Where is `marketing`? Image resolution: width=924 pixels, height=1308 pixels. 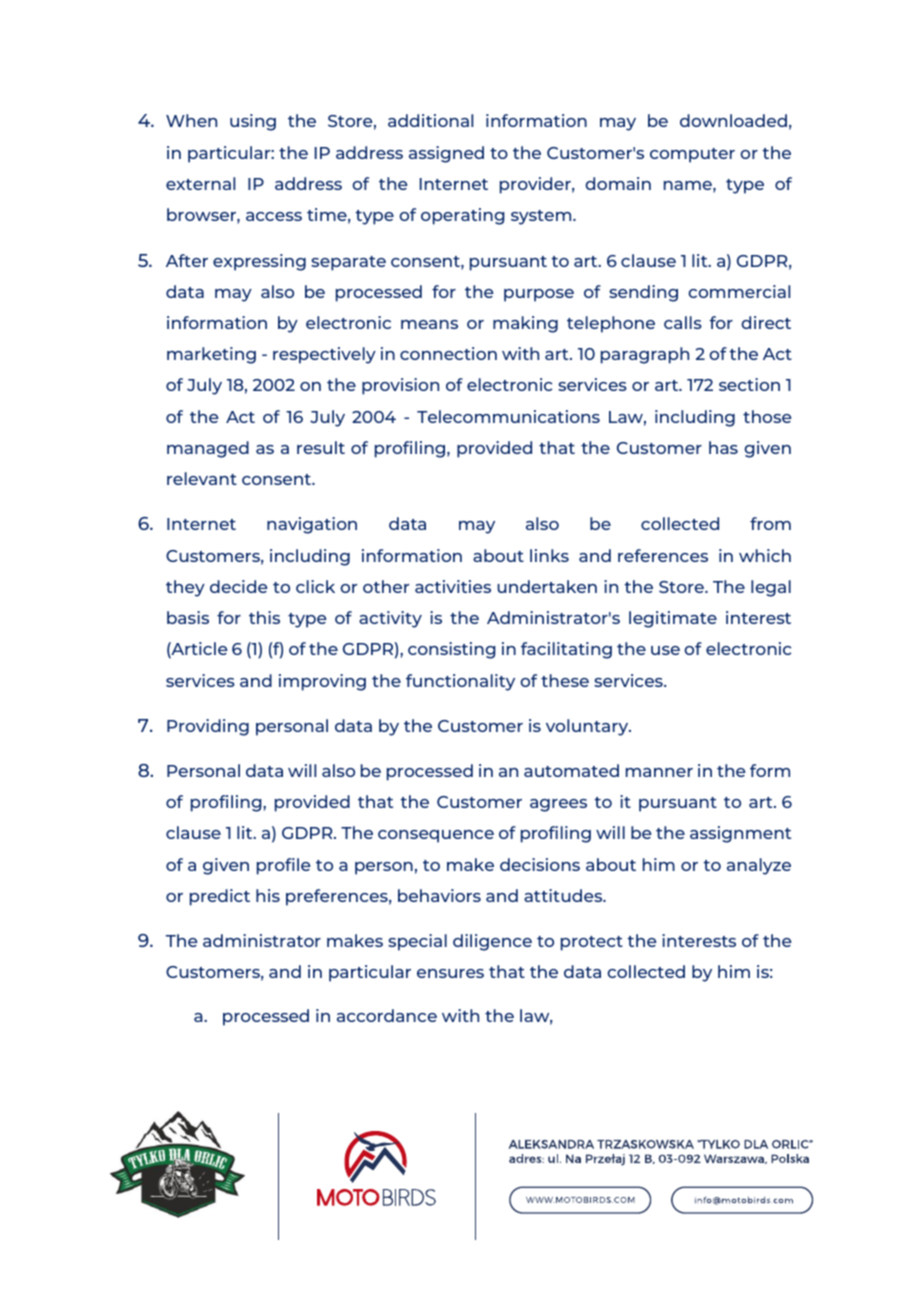
marketing is located at coordinates (211, 355).
